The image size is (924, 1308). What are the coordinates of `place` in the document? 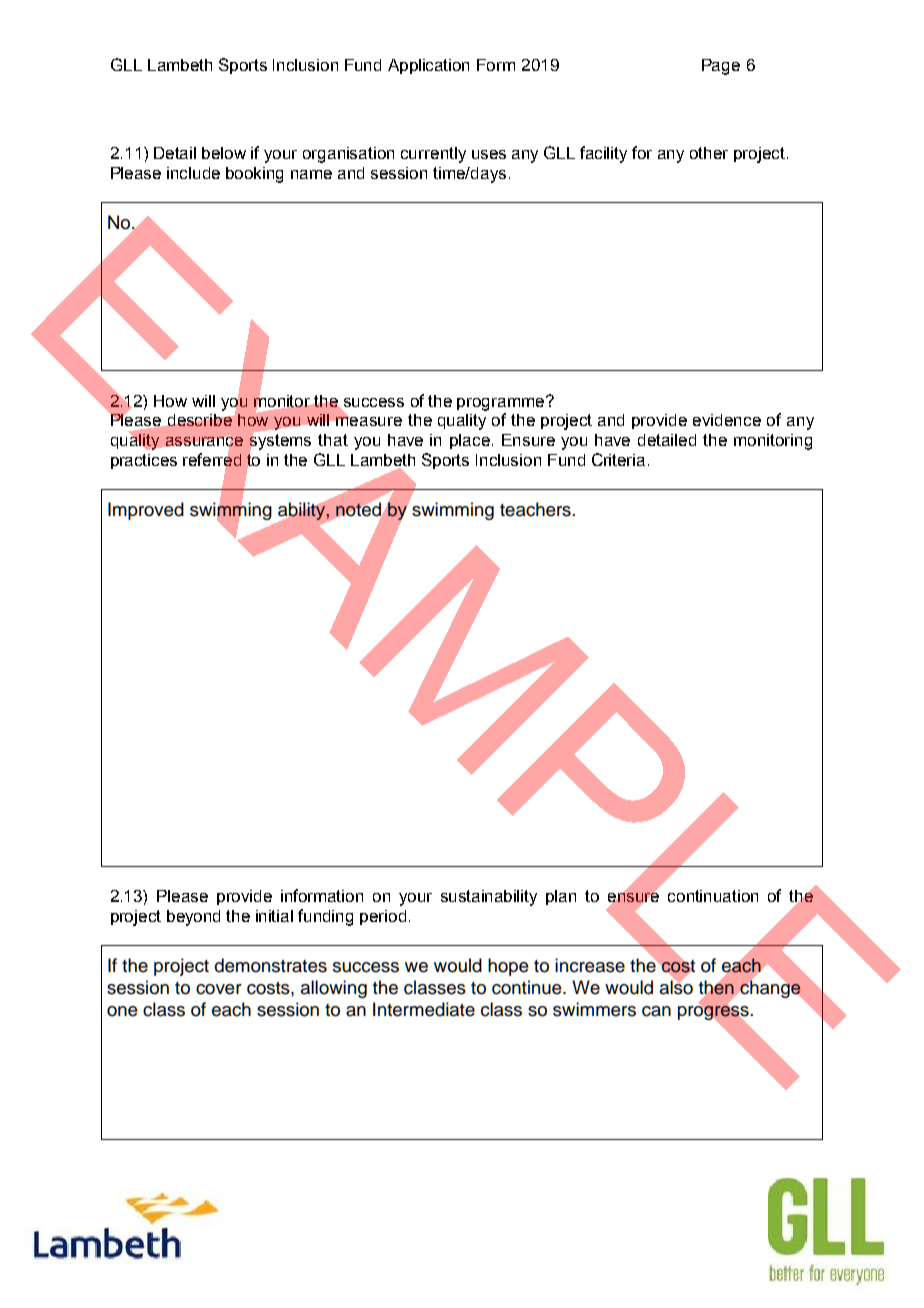 It's located at (470, 441).
